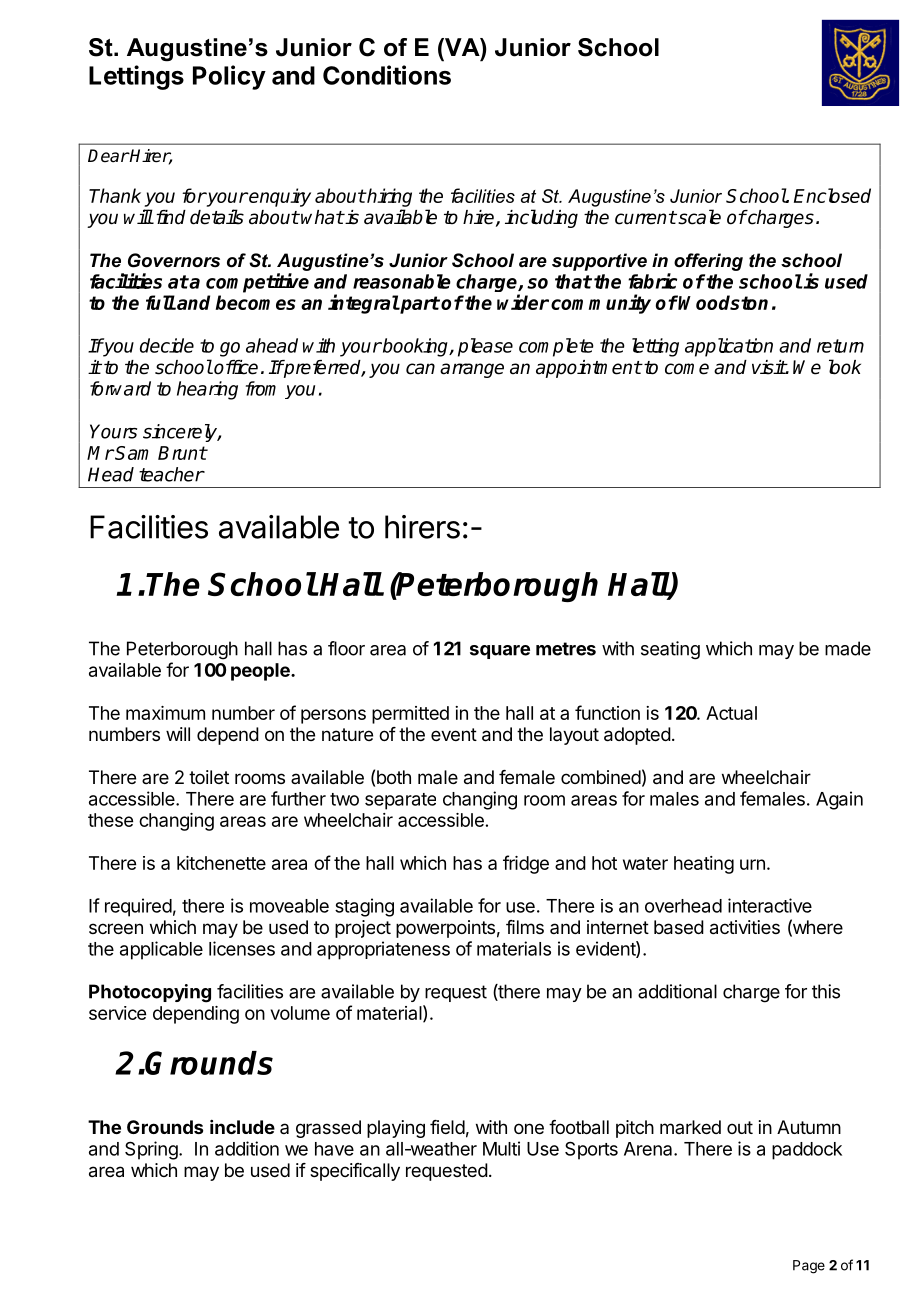  I want to click on hearing, so click(207, 390).
